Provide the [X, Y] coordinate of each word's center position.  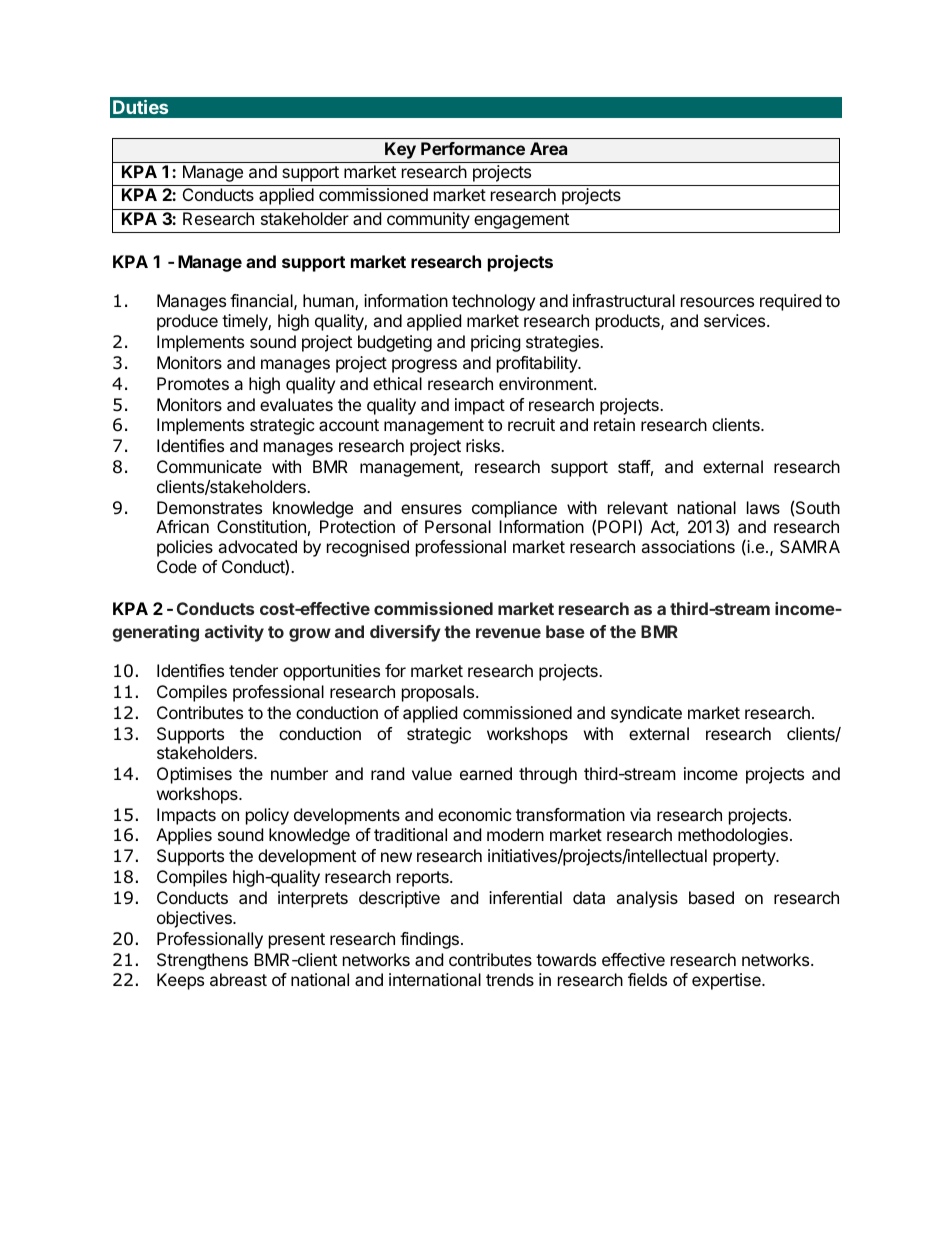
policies [185, 548]
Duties [140, 107]
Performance [473, 148]
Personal [458, 526]
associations [688, 546]
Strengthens [202, 961]
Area [548, 148]
